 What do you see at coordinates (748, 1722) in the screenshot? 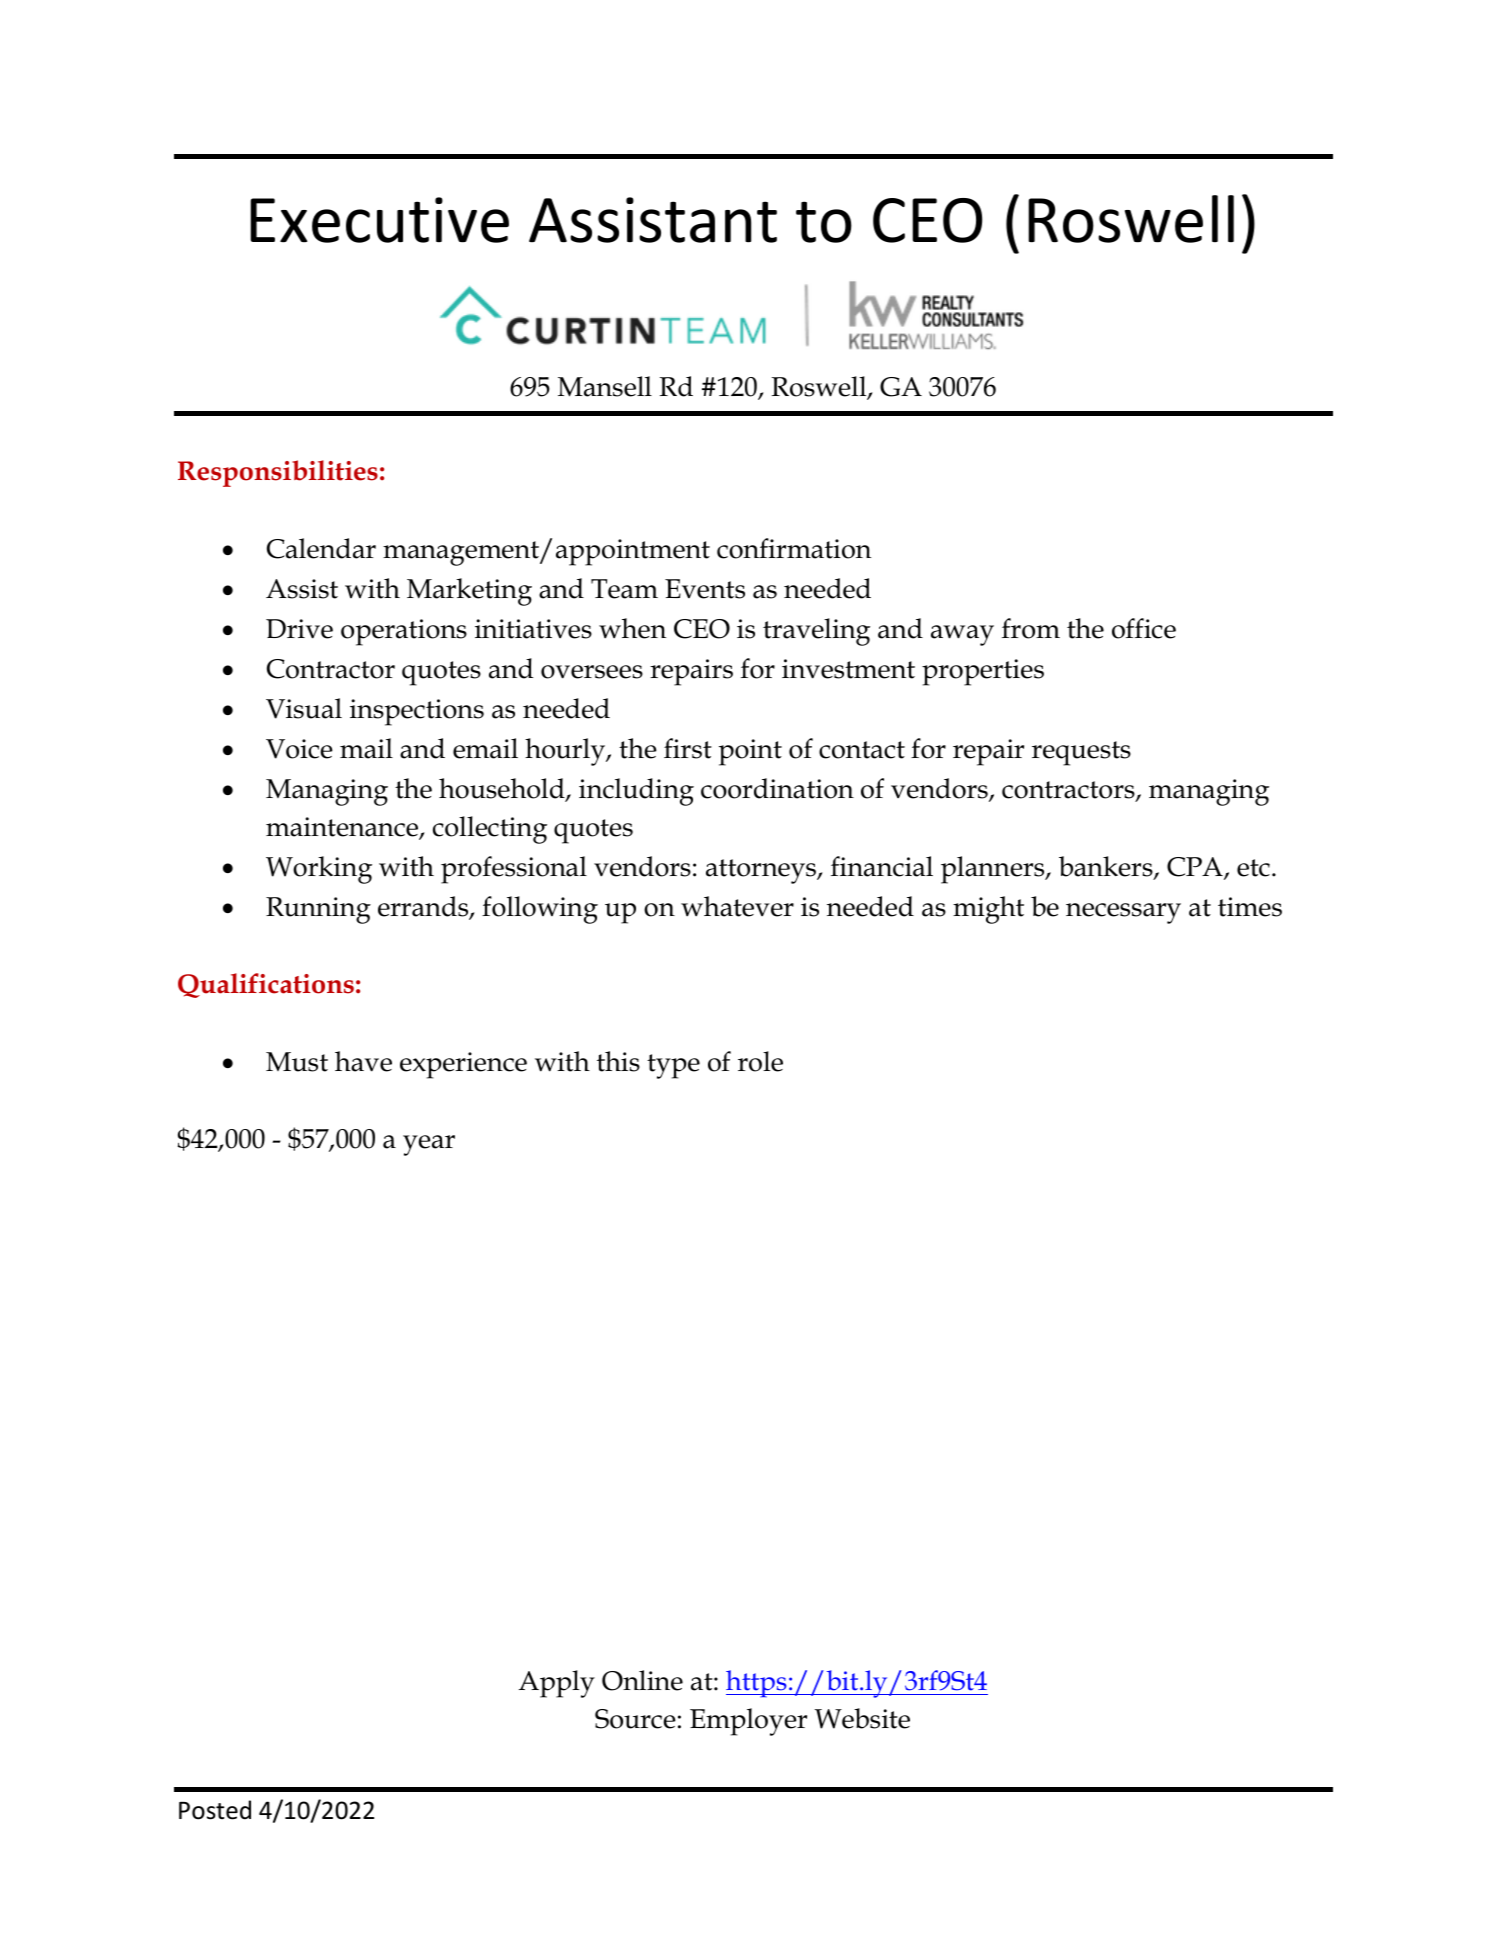
I see `Employer` at bounding box center [748, 1722].
